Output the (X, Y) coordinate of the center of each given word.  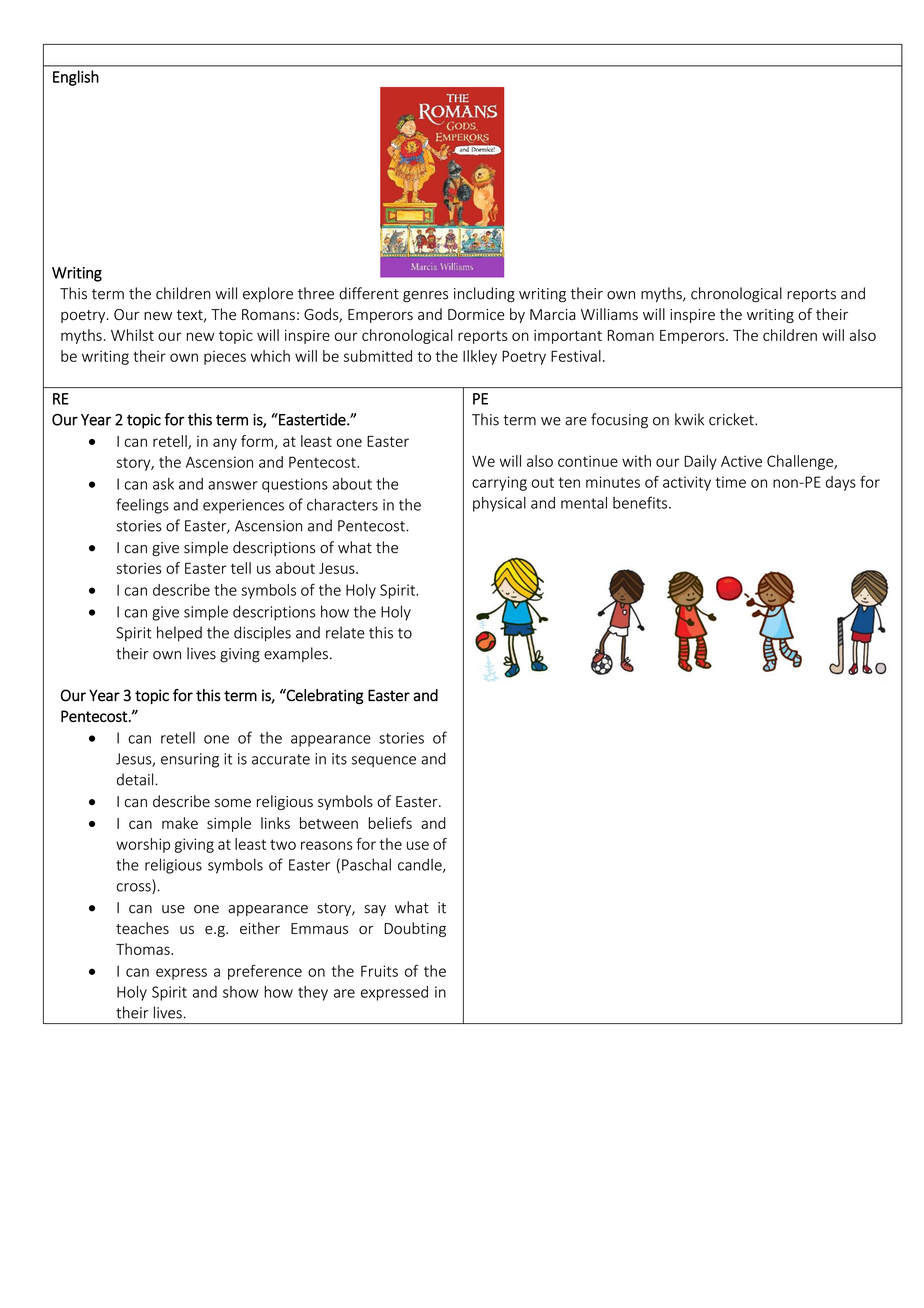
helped (179, 634)
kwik (689, 419)
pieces (225, 358)
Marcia (553, 314)
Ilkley (480, 357)
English (76, 78)
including (484, 295)
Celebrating (324, 697)
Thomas (144, 949)
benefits (640, 502)
